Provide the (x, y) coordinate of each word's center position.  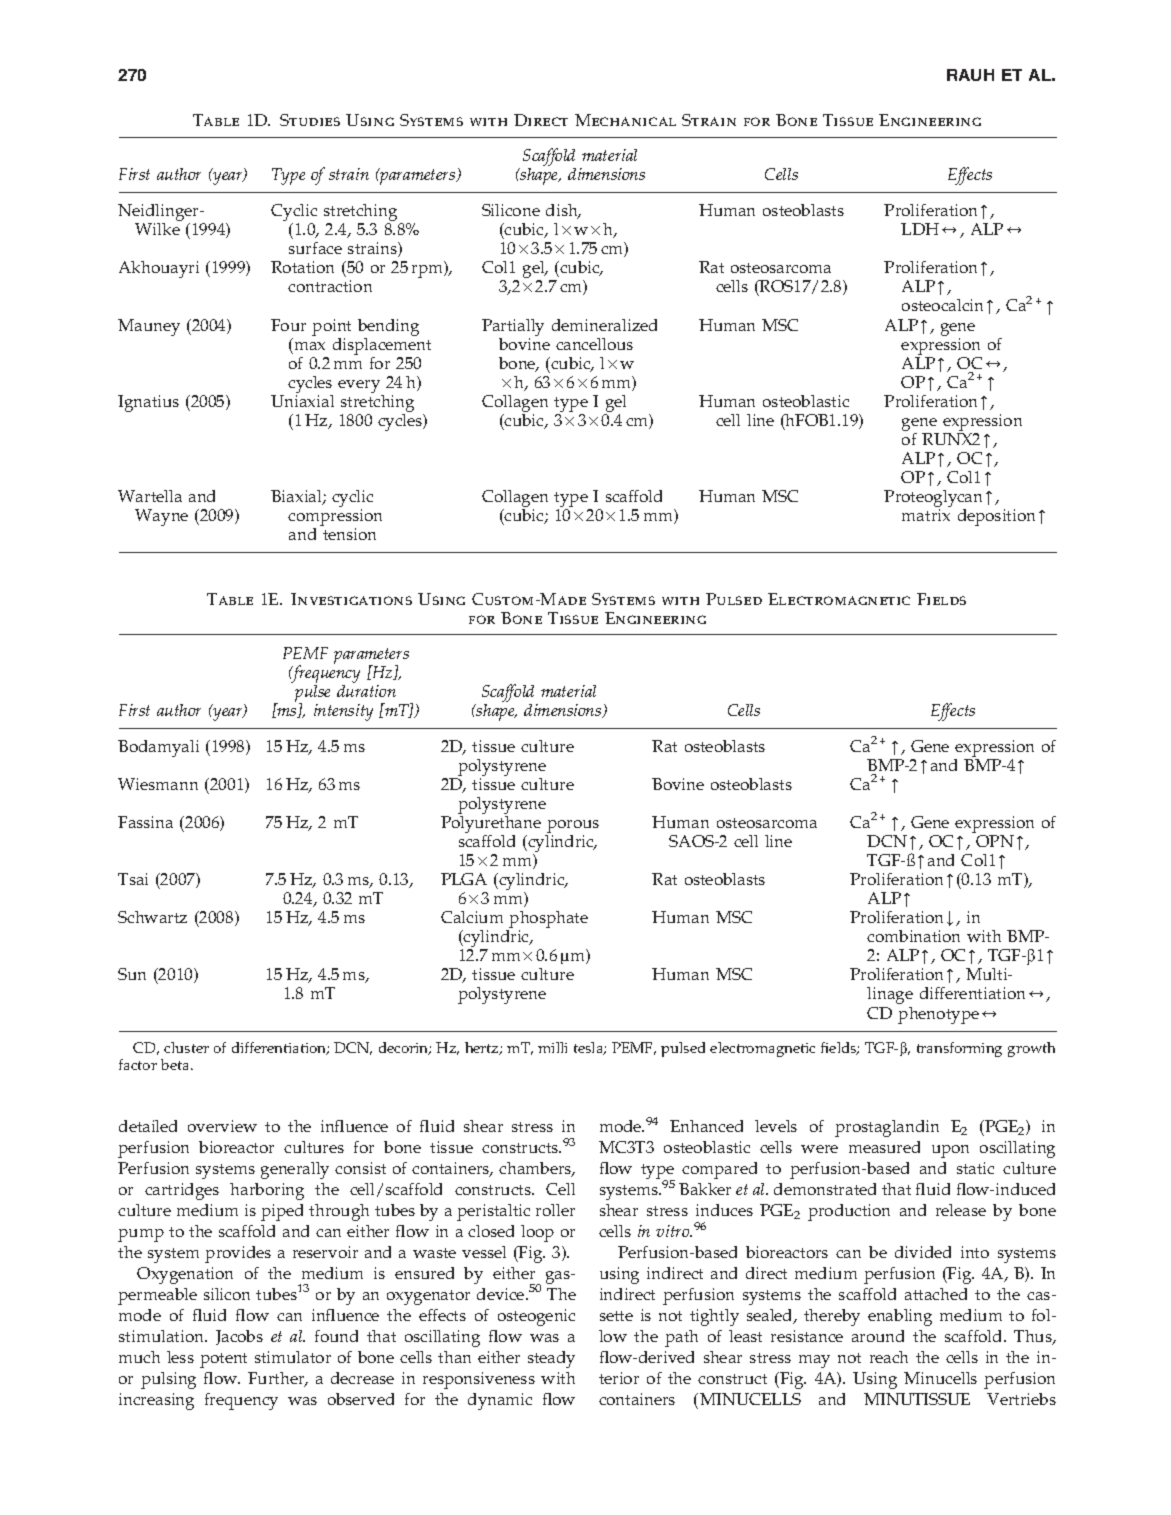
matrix (926, 515)
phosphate (548, 921)
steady (551, 1359)
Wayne (161, 517)
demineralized (604, 325)
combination (913, 936)
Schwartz (152, 917)
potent (223, 1360)
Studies (310, 120)
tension (349, 534)
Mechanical (625, 120)
